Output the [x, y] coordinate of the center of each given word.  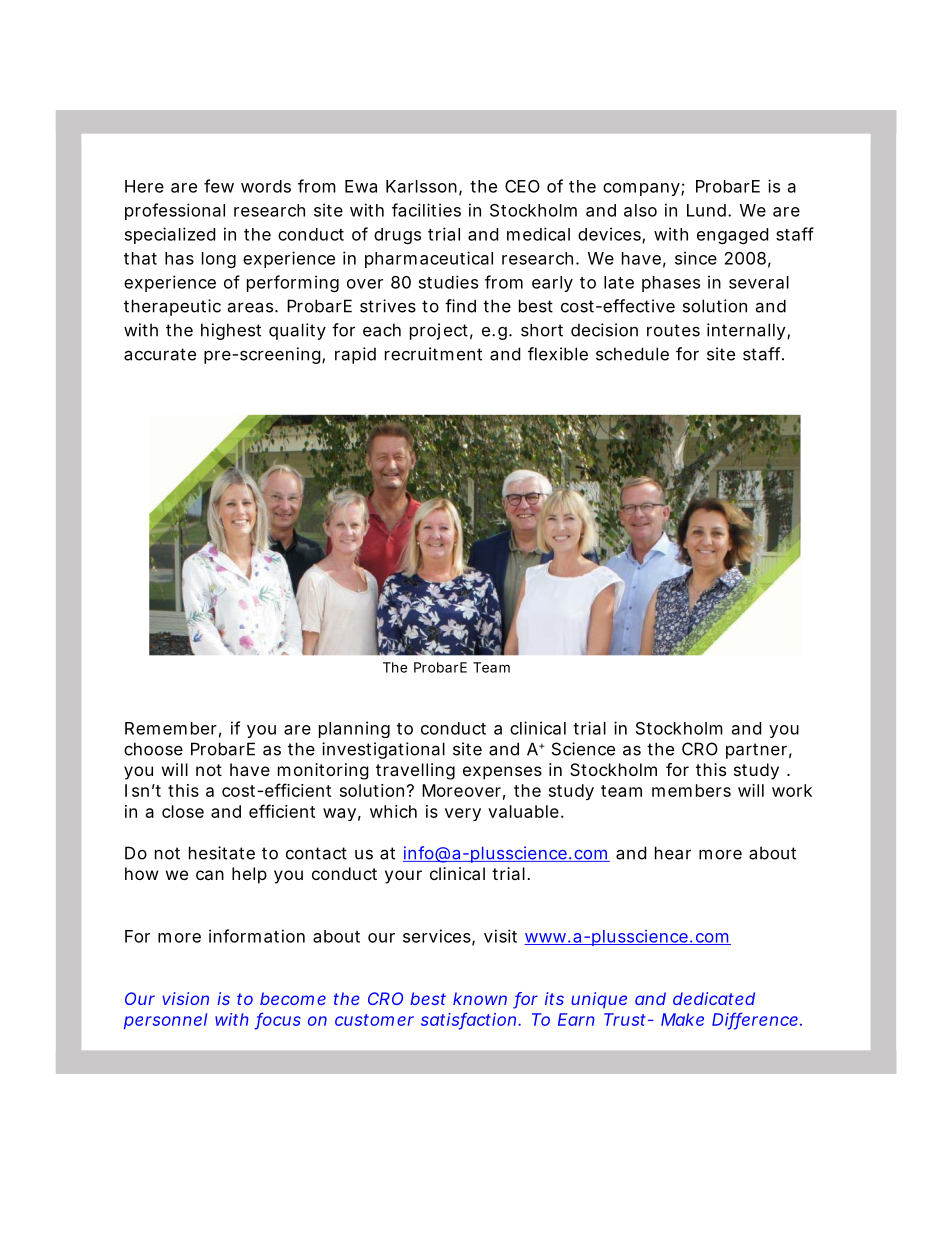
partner [759, 751]
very [463, 814]
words [266, 186]
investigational [383, 750]
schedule [632, 354]
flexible [558, 354]
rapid [355, 355]
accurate [160, 354]
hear [673, 853]
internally [748, 331]
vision [185, 998]
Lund [709, 210]
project [441, 331]
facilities [426, 210]
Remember [173, 729]
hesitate [222, 853]
